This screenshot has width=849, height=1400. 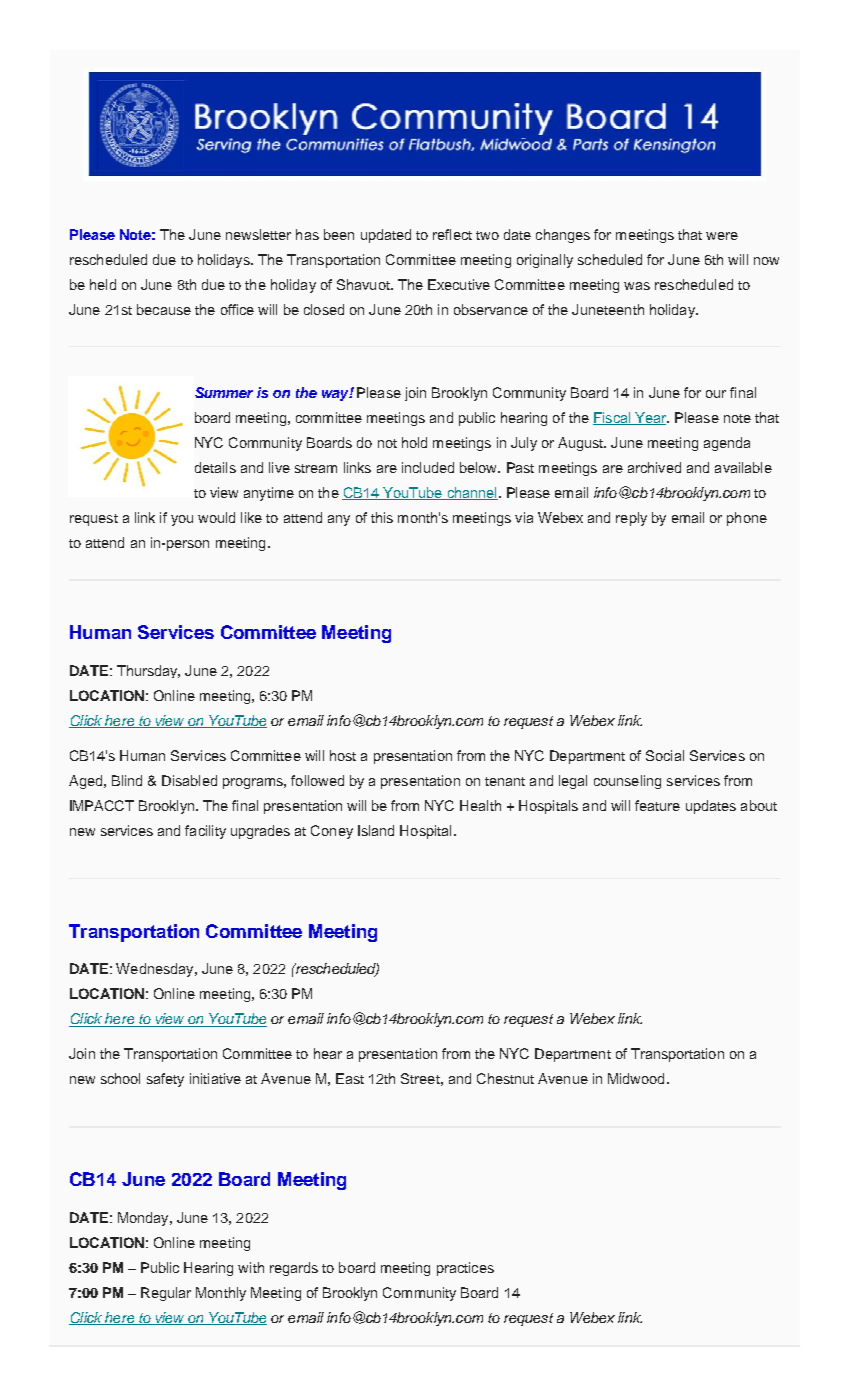 I want to click on were, so click(x=722, y=236).
